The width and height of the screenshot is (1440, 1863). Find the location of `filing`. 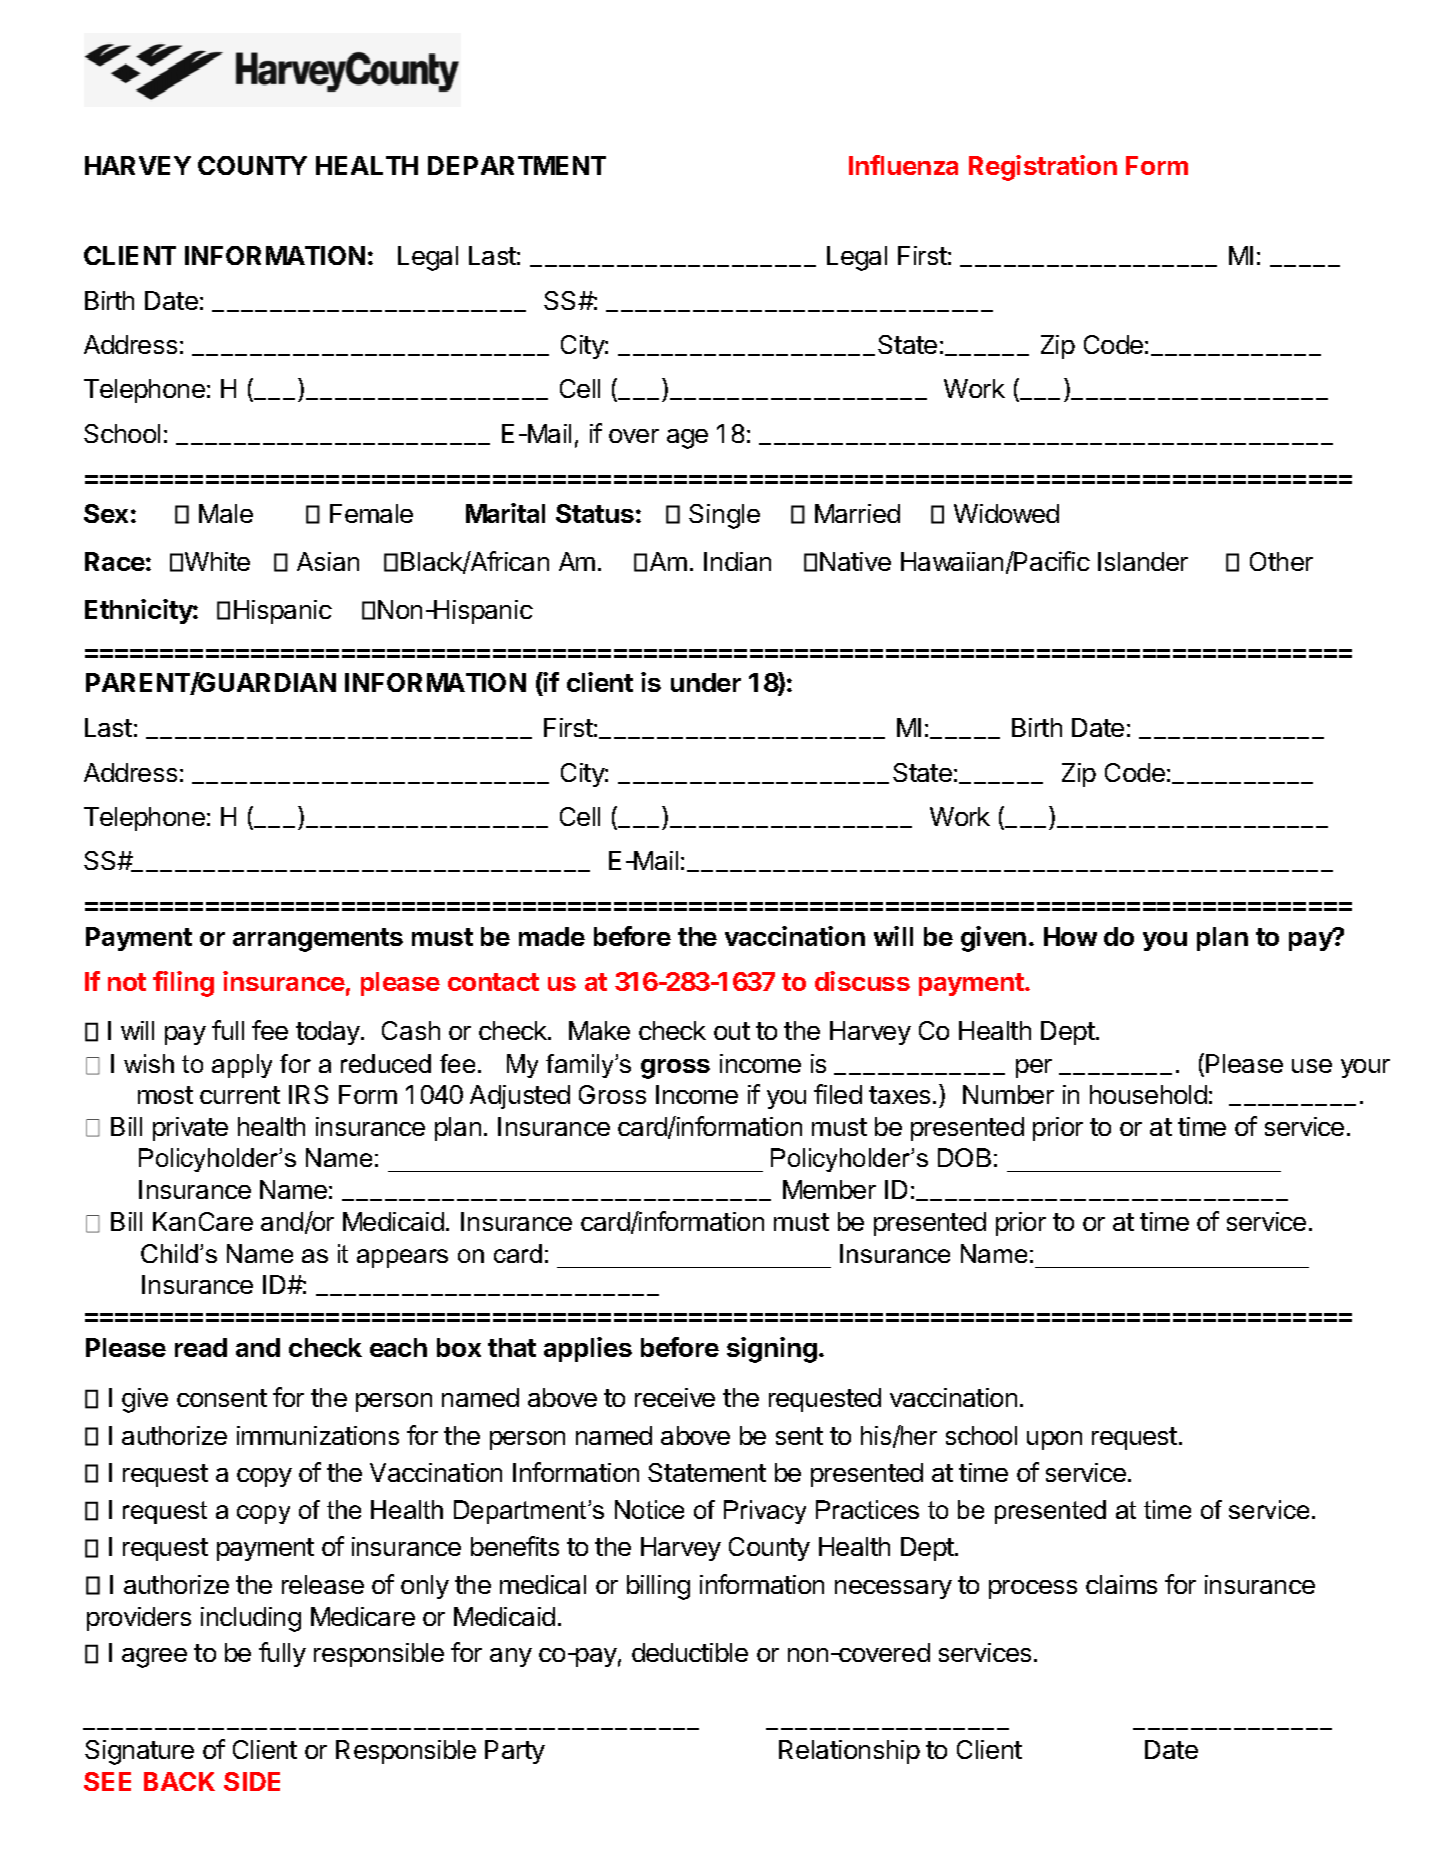

filing is located at coordinates (183, 984).
